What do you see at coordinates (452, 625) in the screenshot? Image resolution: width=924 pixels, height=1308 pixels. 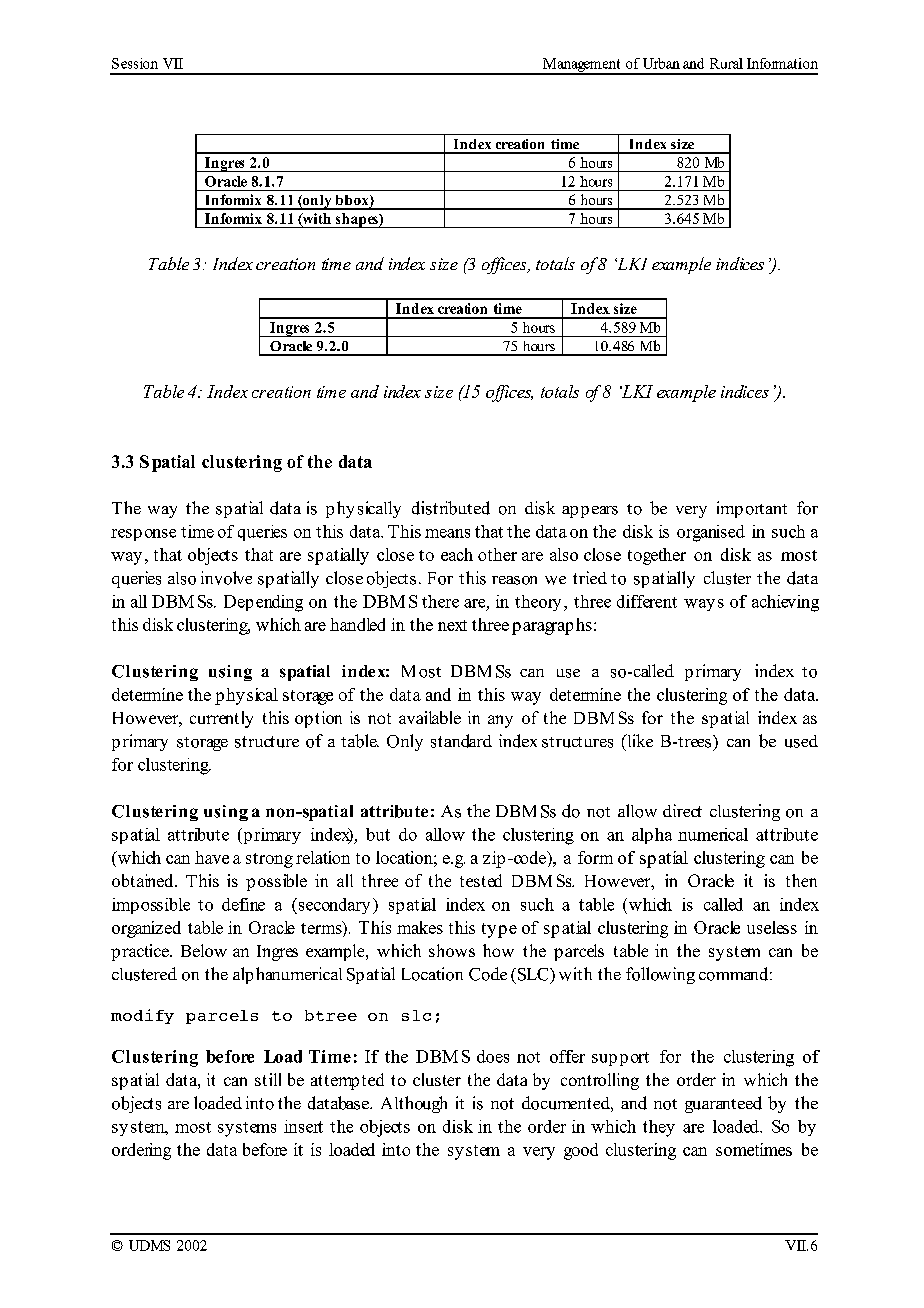 I see `next` at bounding box center [452, 625].
